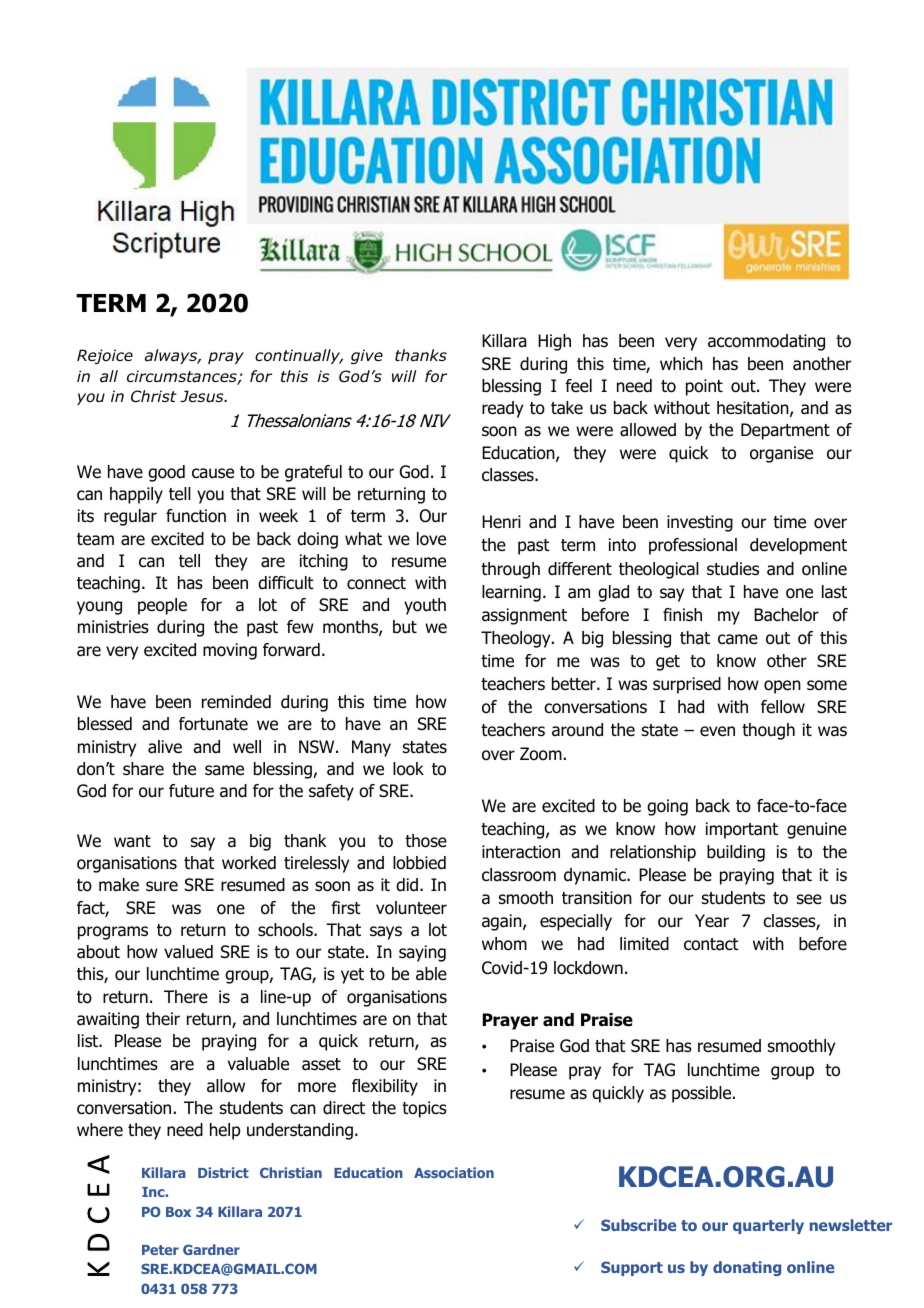  I want to click on ready, so click(502, 409).
